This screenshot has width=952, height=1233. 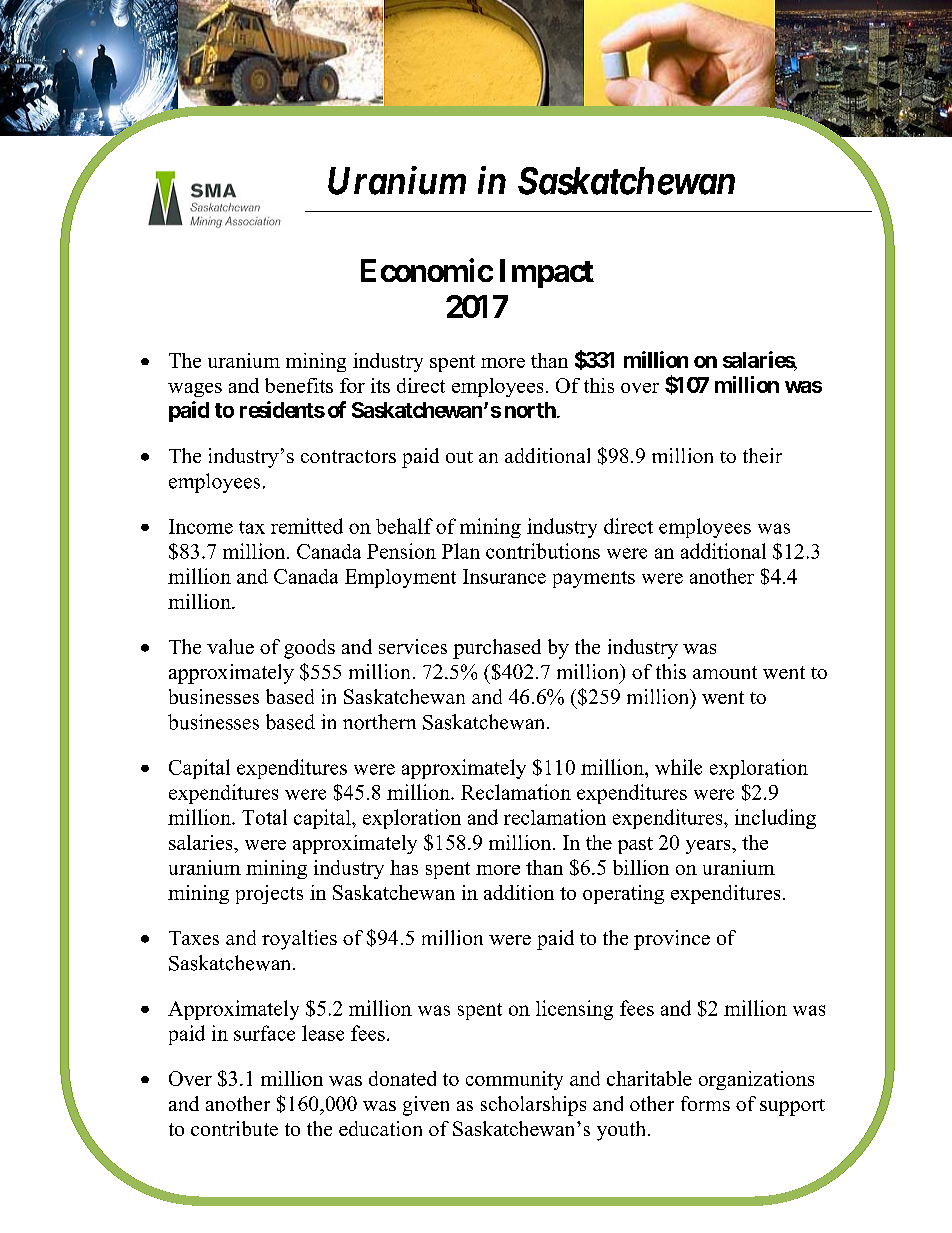 What do you see at coordinates (264, 817) in the screenshot?
I see `Total` at bounding box center [264, 817].
